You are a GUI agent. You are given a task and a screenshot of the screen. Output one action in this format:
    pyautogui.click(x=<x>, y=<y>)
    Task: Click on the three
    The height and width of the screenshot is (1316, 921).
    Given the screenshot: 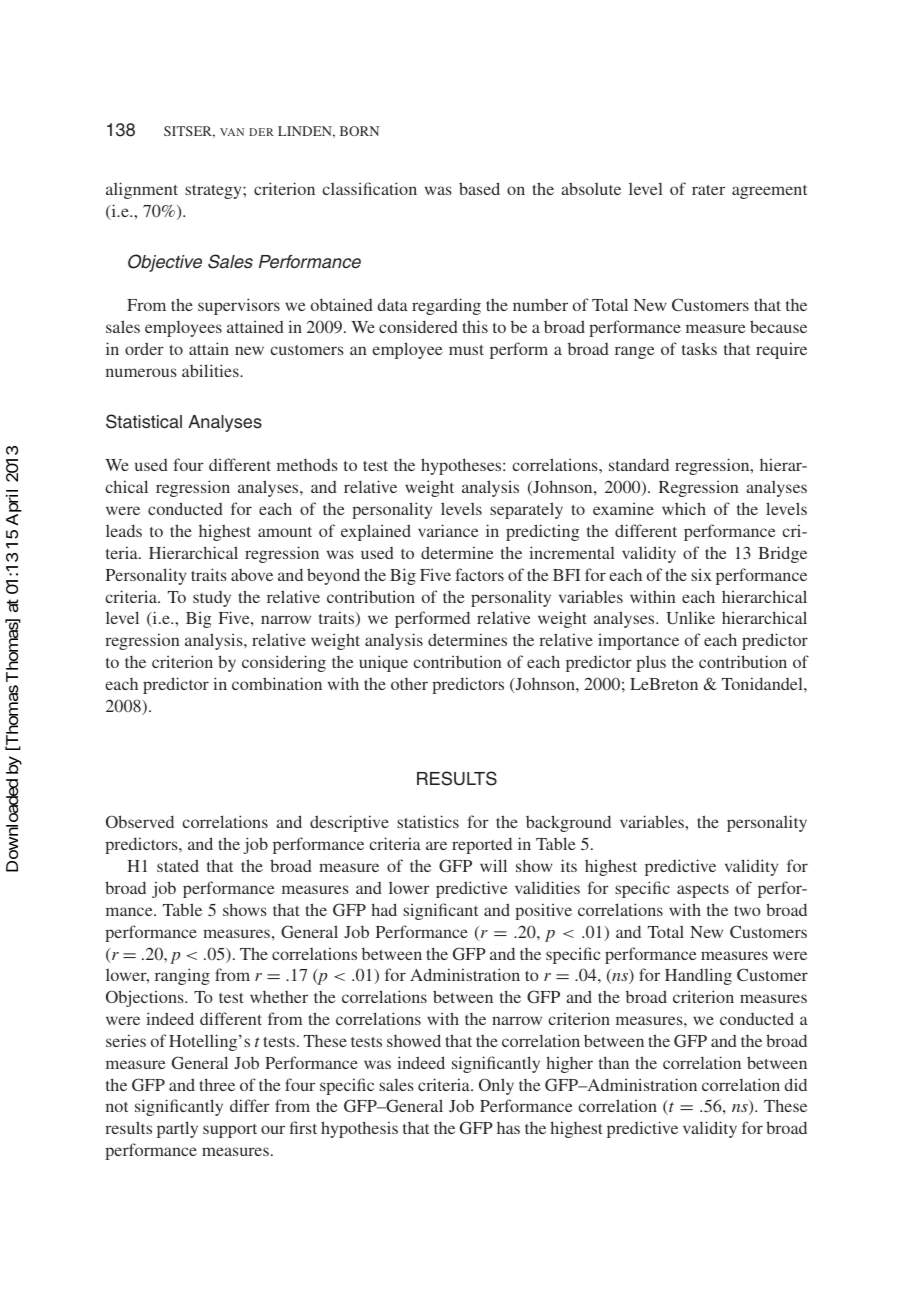 What is the action you would take?
    pyautogui.click(x=217, y=1084)
